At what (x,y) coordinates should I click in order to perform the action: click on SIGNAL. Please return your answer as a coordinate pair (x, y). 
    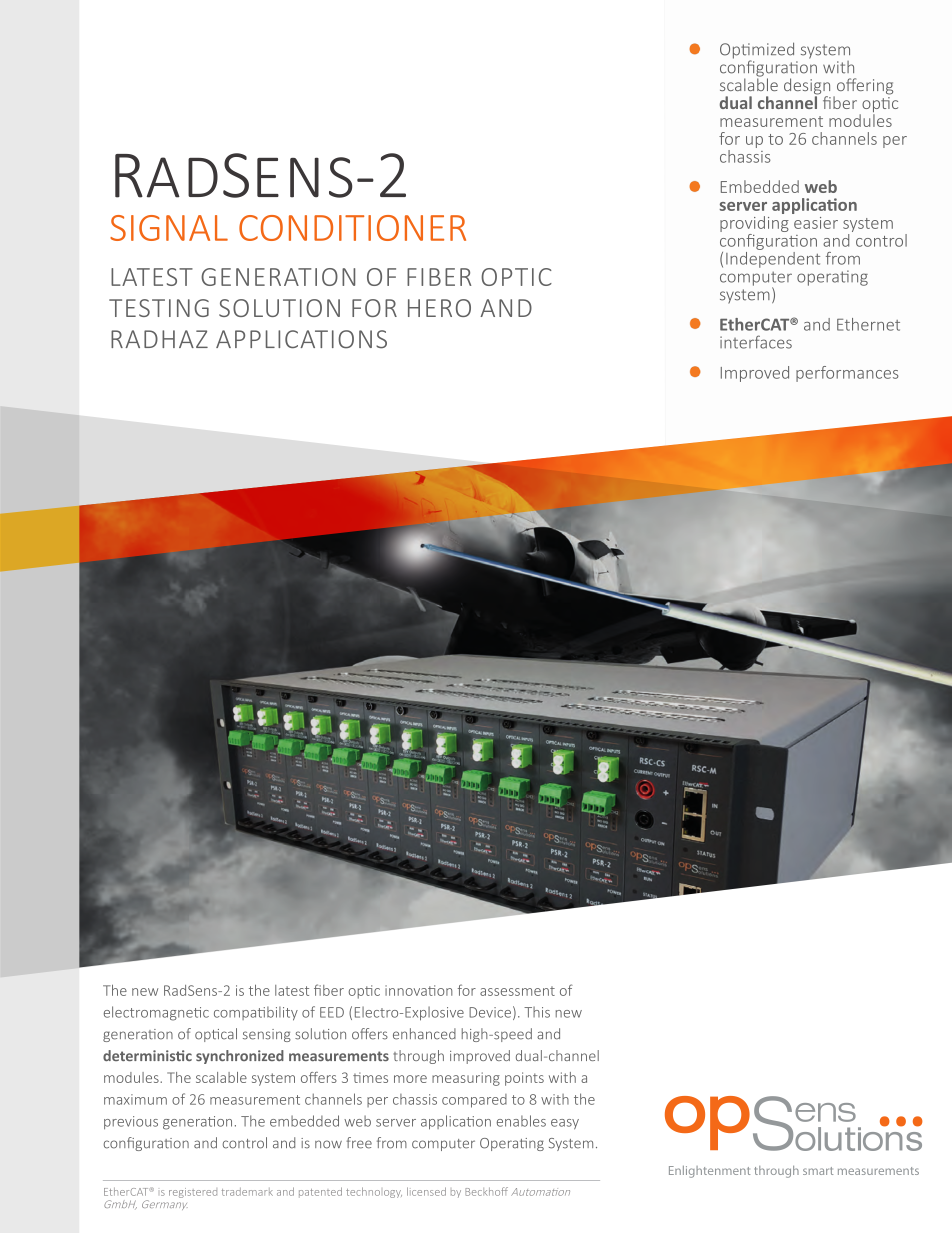
    Looking at the image, I should click on (169, 228).
